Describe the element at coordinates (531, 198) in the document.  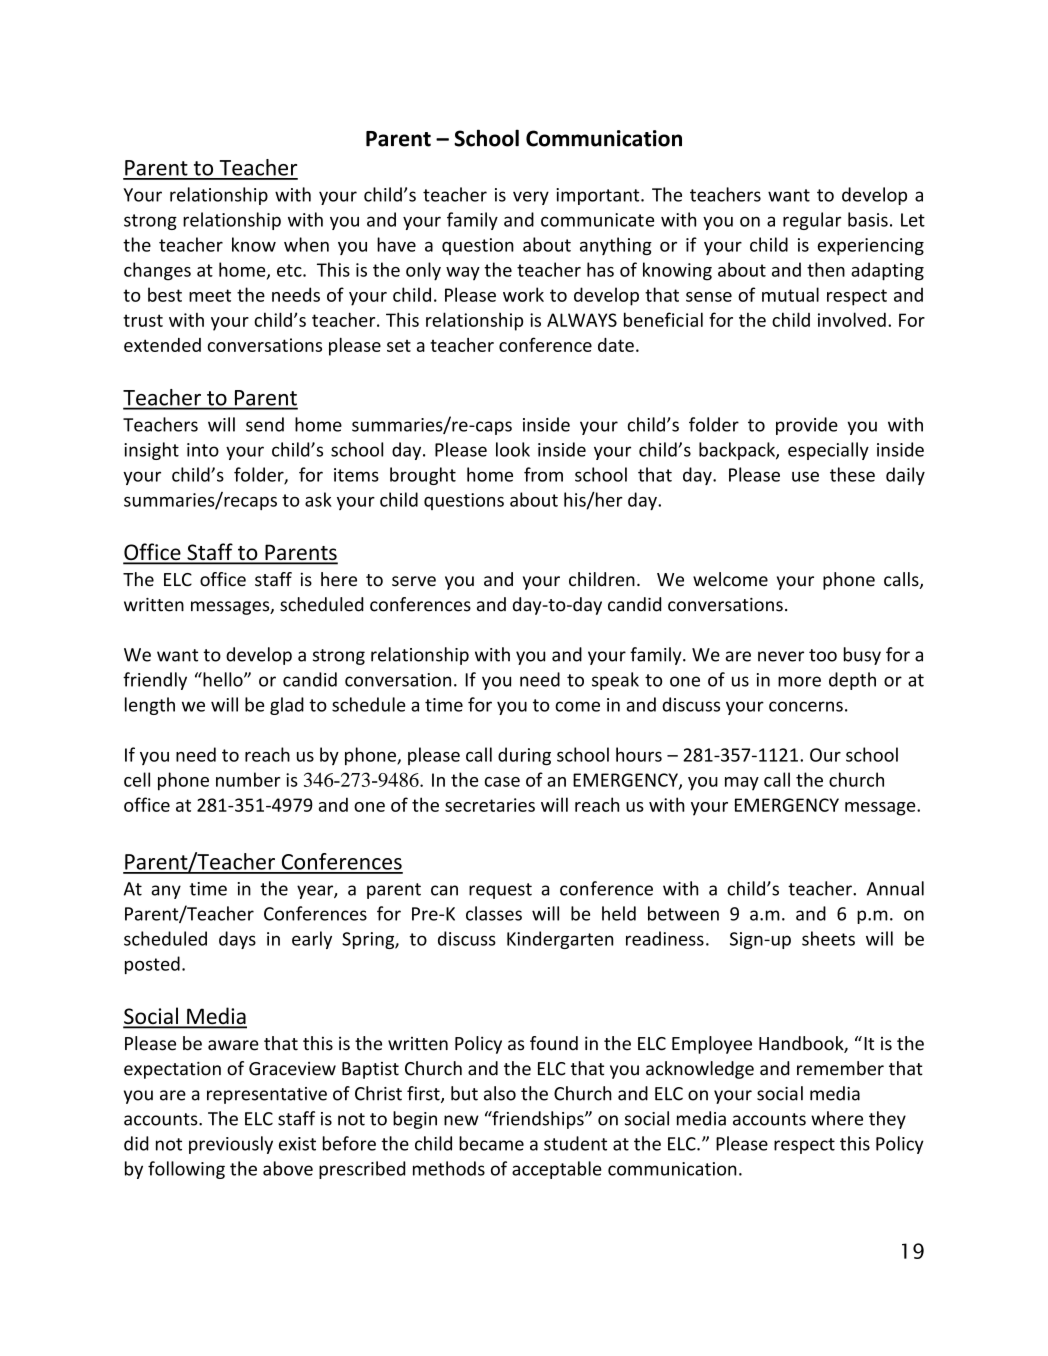
I see `very` at that location.
